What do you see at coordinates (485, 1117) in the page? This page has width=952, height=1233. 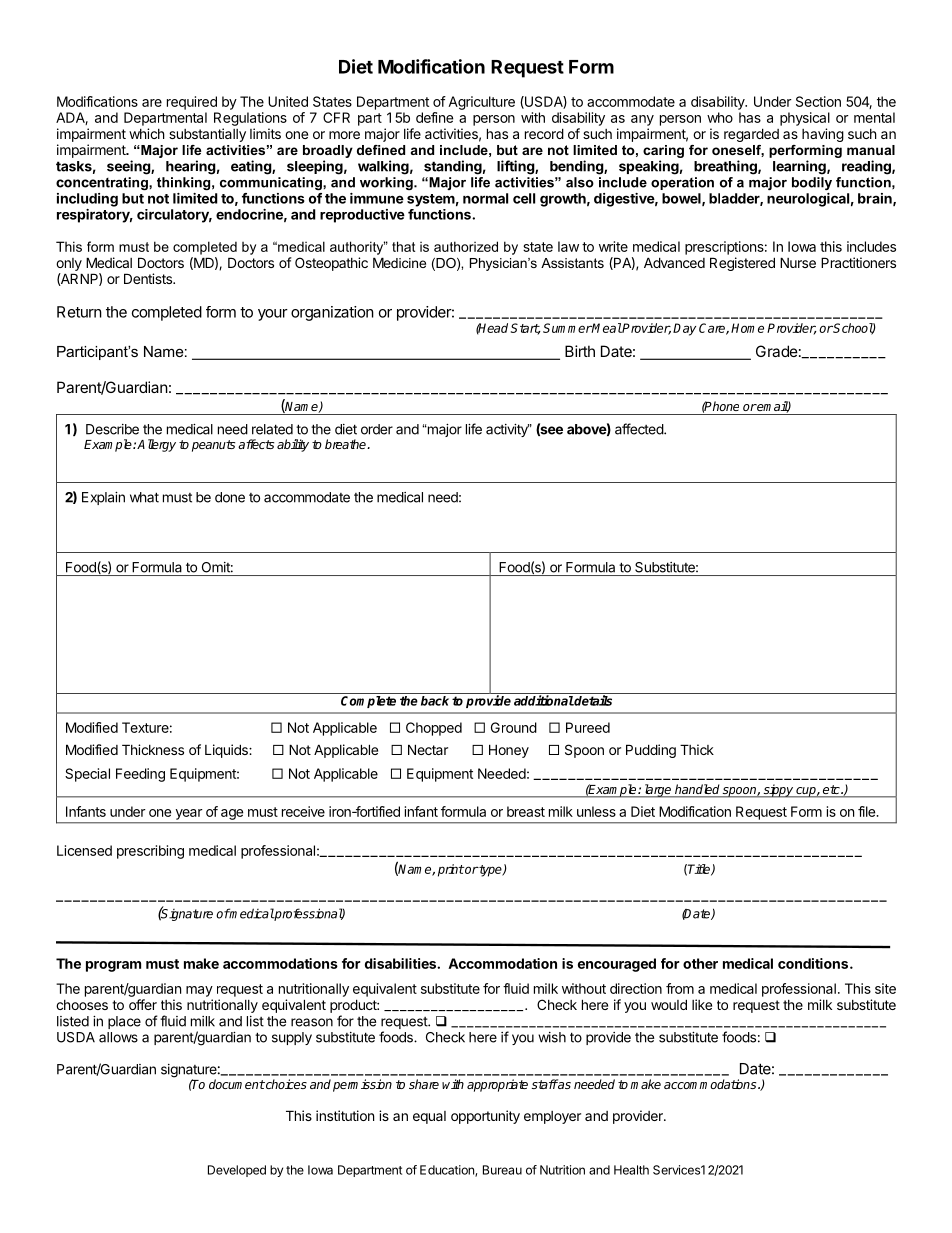 I see `opportunity` at bounding box center [485, 1117].
